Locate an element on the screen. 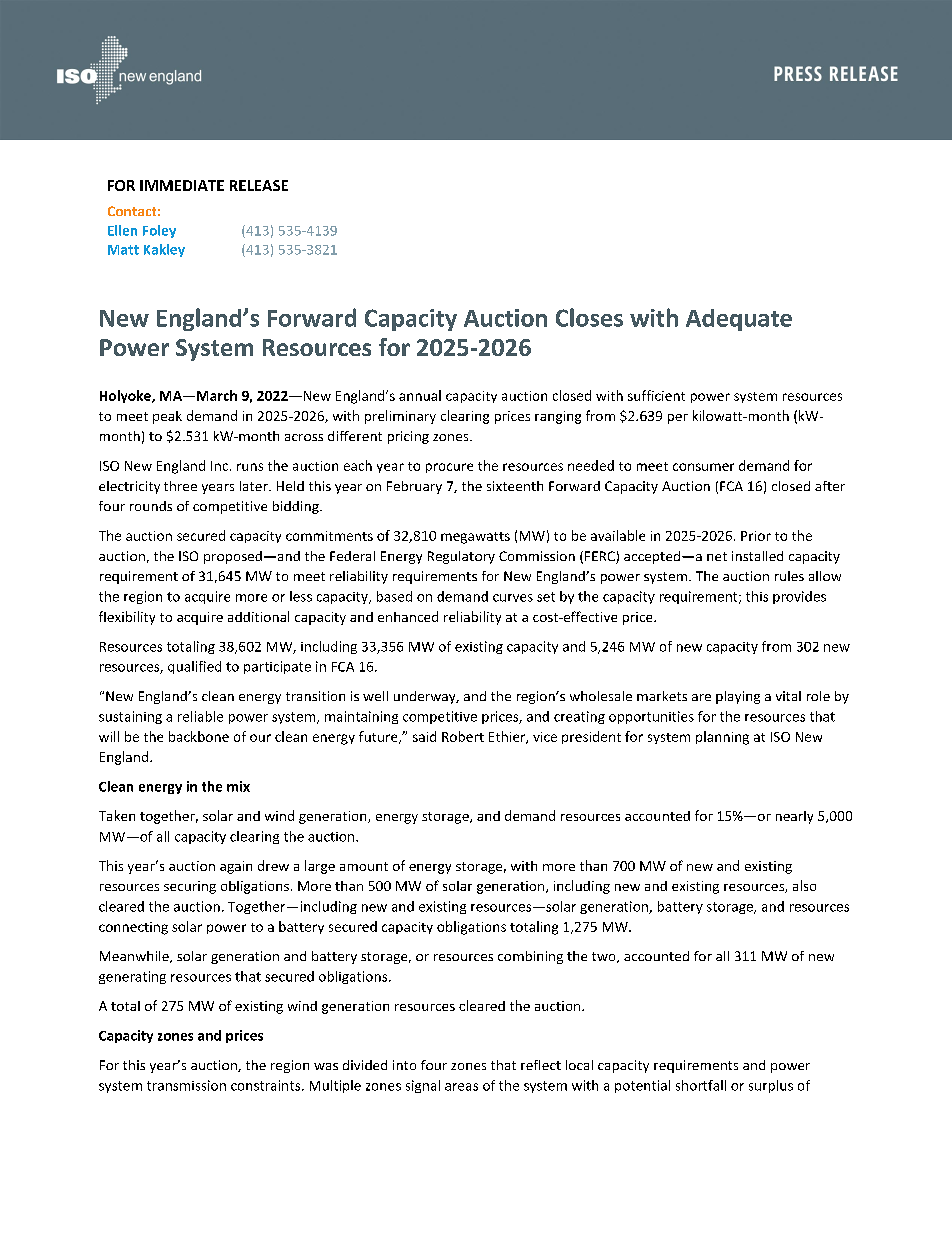  Adequate is located at coordinates (739, 320).
